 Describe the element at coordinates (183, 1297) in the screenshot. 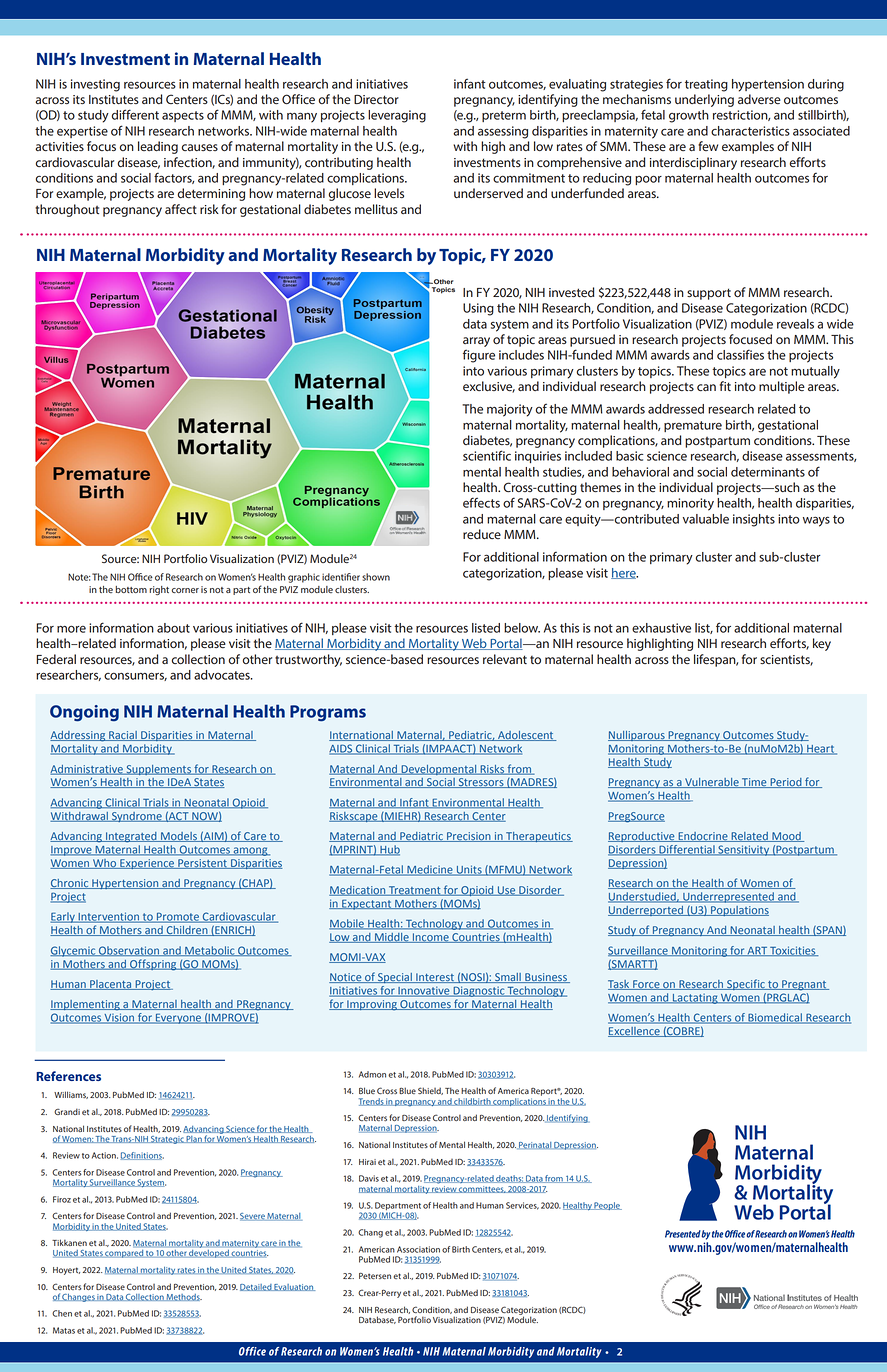

I see `Methods` at that location.
